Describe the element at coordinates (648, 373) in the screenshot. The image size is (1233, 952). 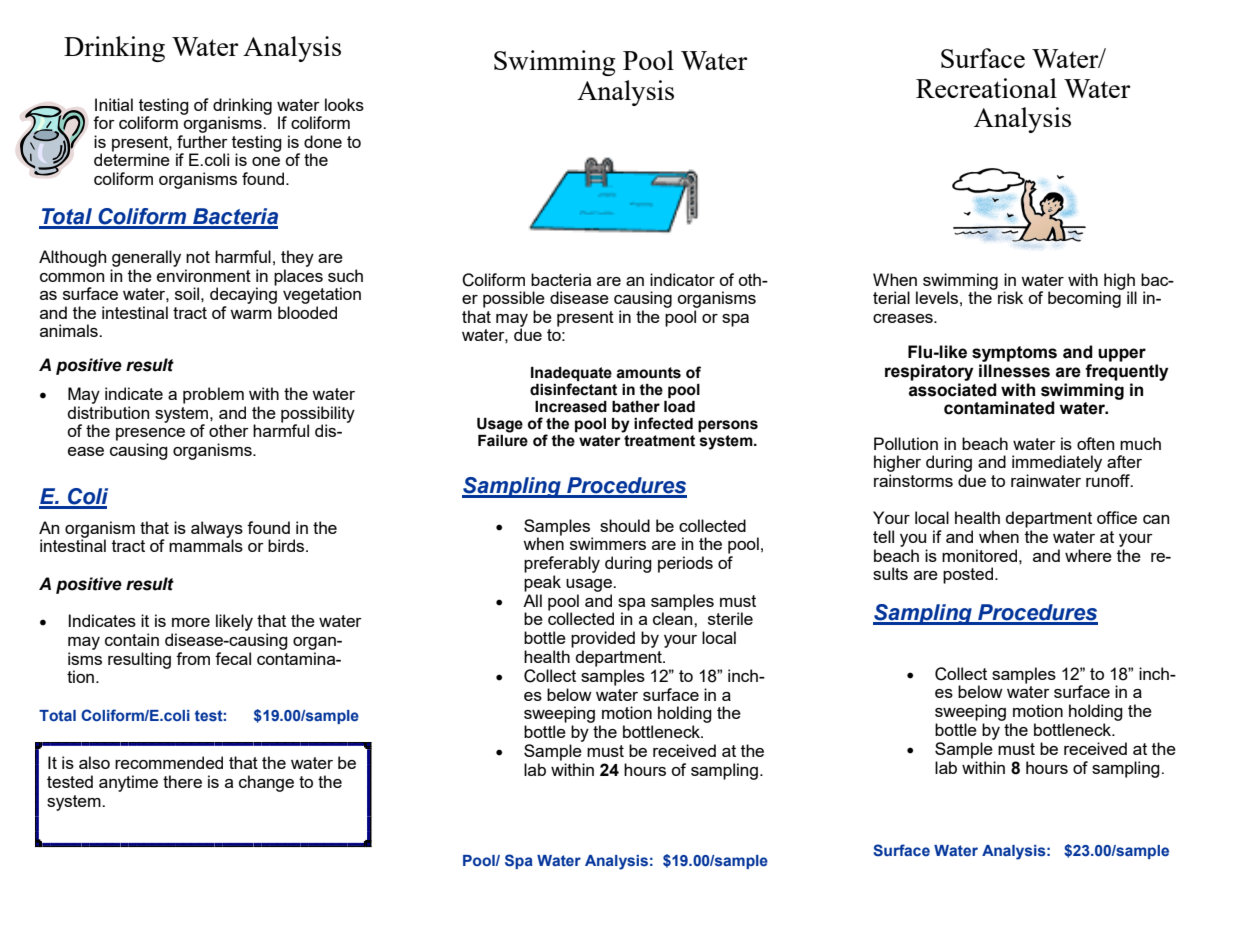
I see `amounts` at that location.
